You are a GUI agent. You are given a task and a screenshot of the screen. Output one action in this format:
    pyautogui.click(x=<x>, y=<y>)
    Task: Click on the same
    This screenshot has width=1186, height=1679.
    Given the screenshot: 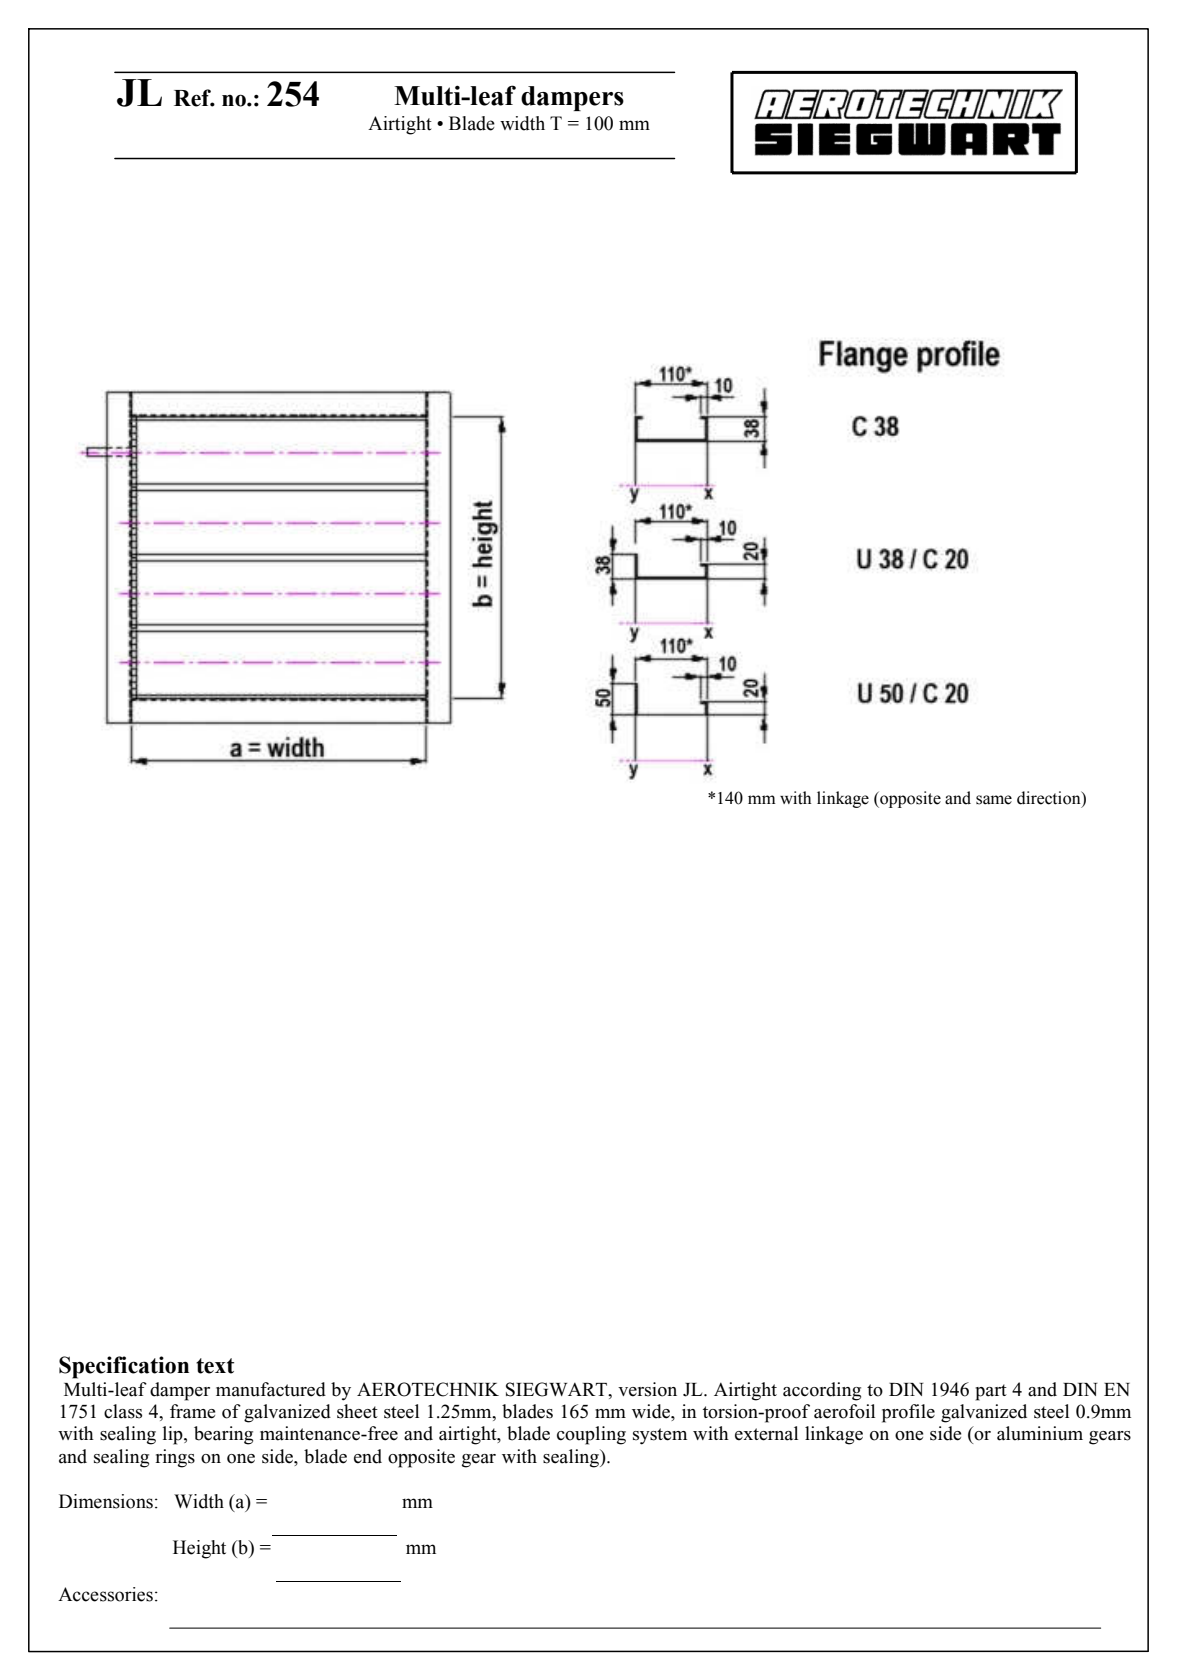 What is the action you would take?
    pyautogui.click(x=994, y=800)
